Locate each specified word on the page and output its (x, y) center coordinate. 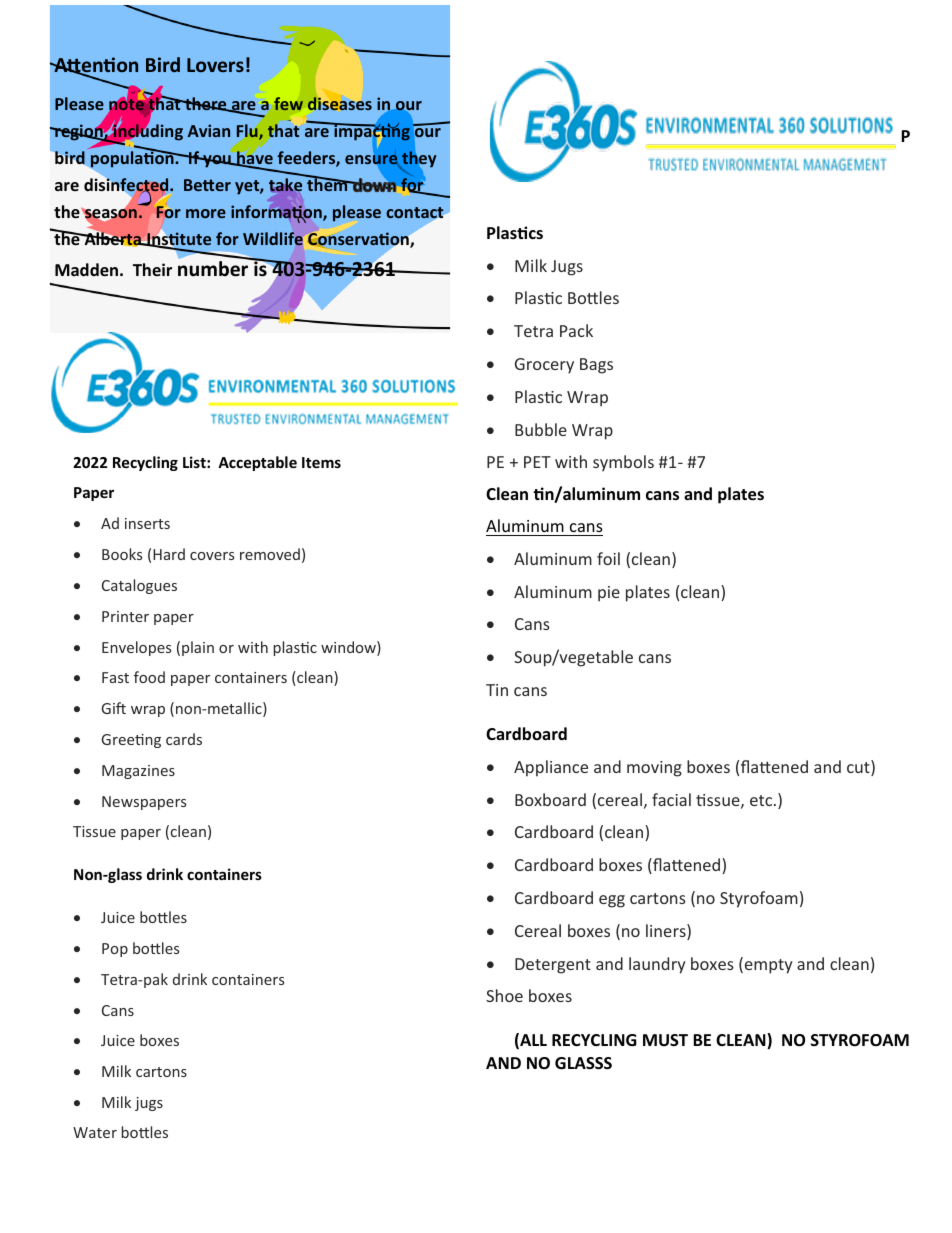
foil (608, 558)
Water (95, 1132)
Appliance (551, 768)
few (288, 104)
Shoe (504, 995)
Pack (576, 330)
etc (762, 800)
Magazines (138, 772)
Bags (596, 366)
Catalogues (139, 586)
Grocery (544, 366)
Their (152, 269)
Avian (209, 130)
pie (609, 594)
